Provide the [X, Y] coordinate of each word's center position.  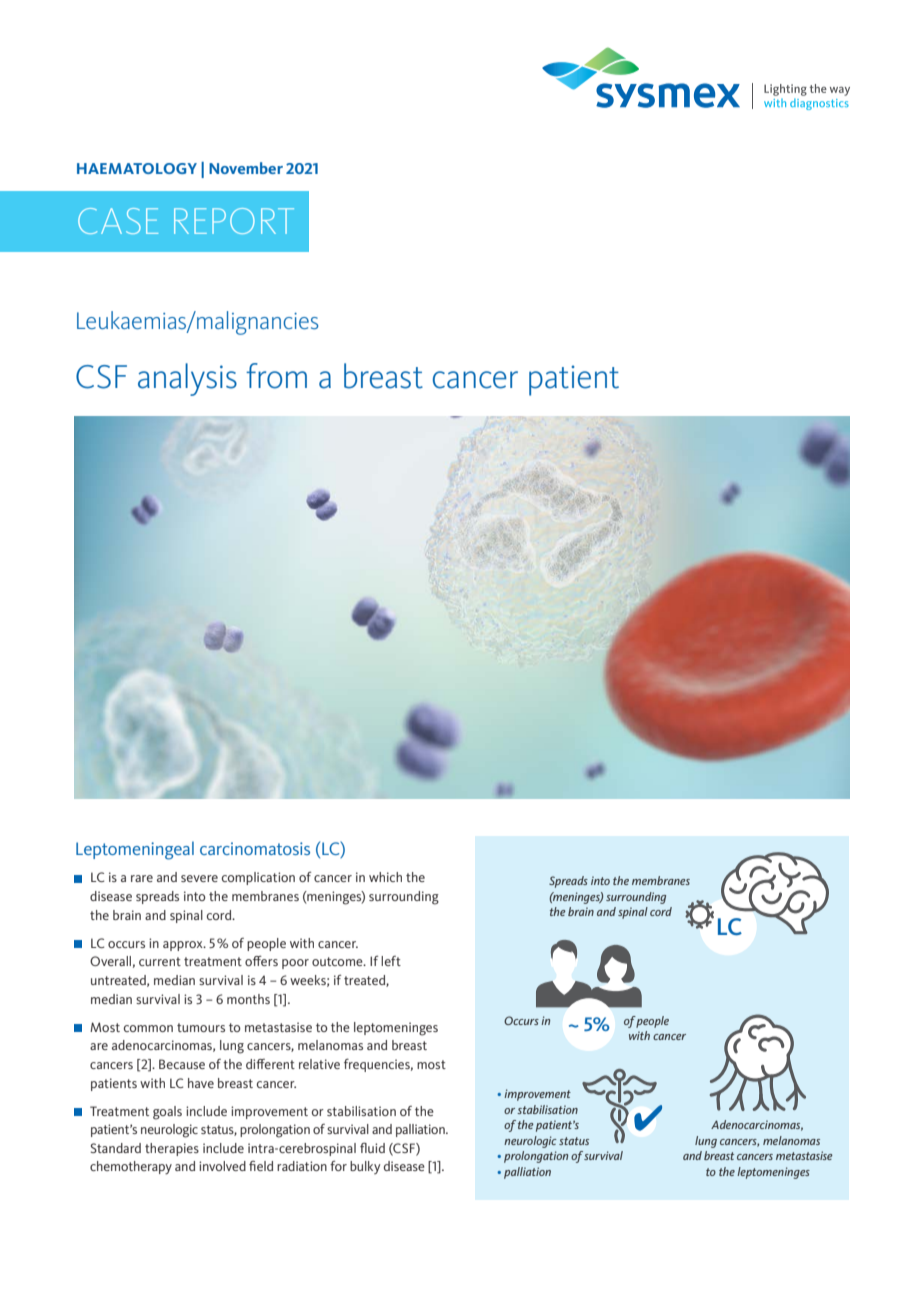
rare [142, 878]
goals [167, 1113]
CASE [118, 221]
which [385, 877]
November [246, 168]
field [261, 1166]
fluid [372, 1147]
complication [258, 878]
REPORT [234, 221]
